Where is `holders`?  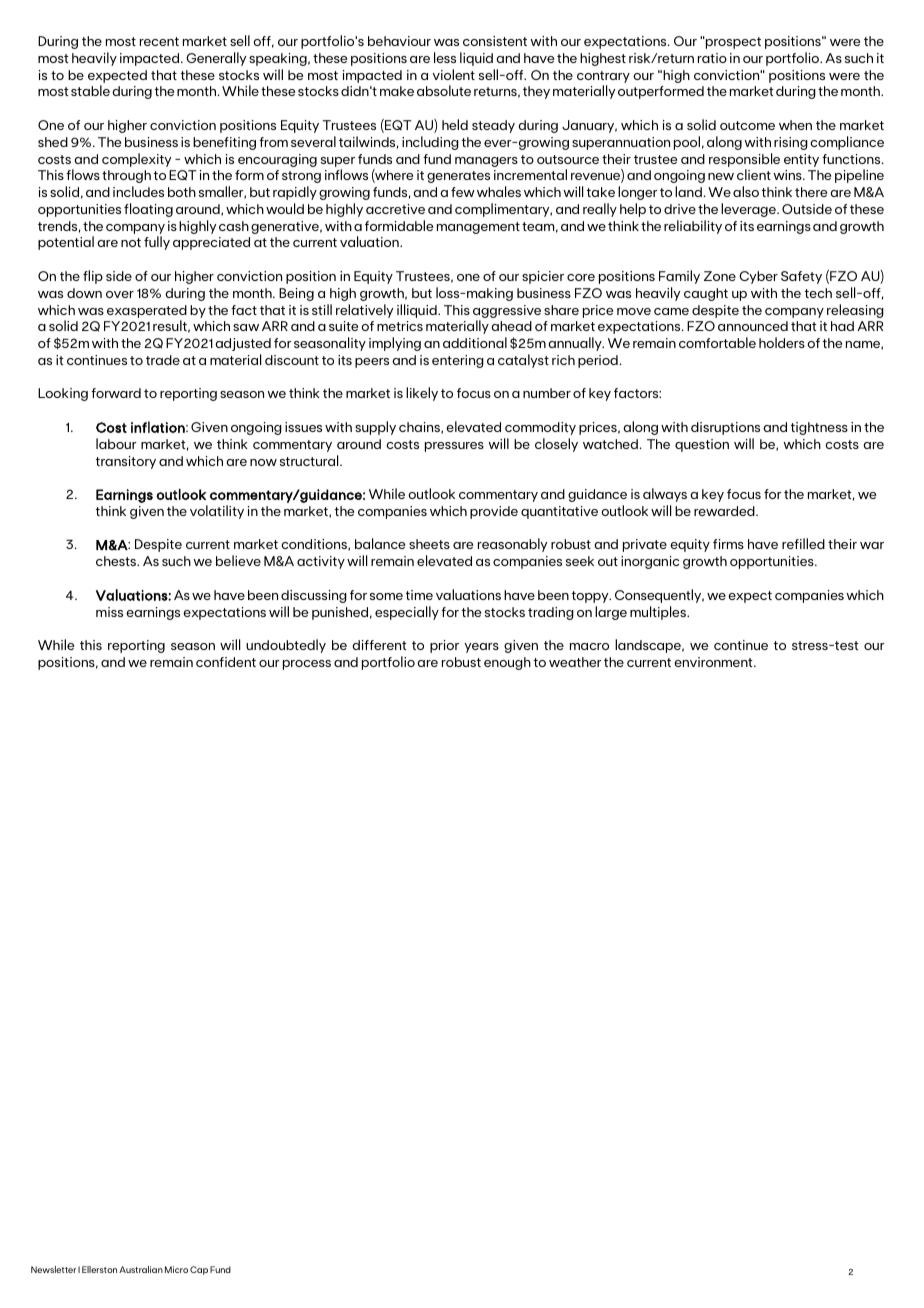
holders is located at coordinates (782, 342).
